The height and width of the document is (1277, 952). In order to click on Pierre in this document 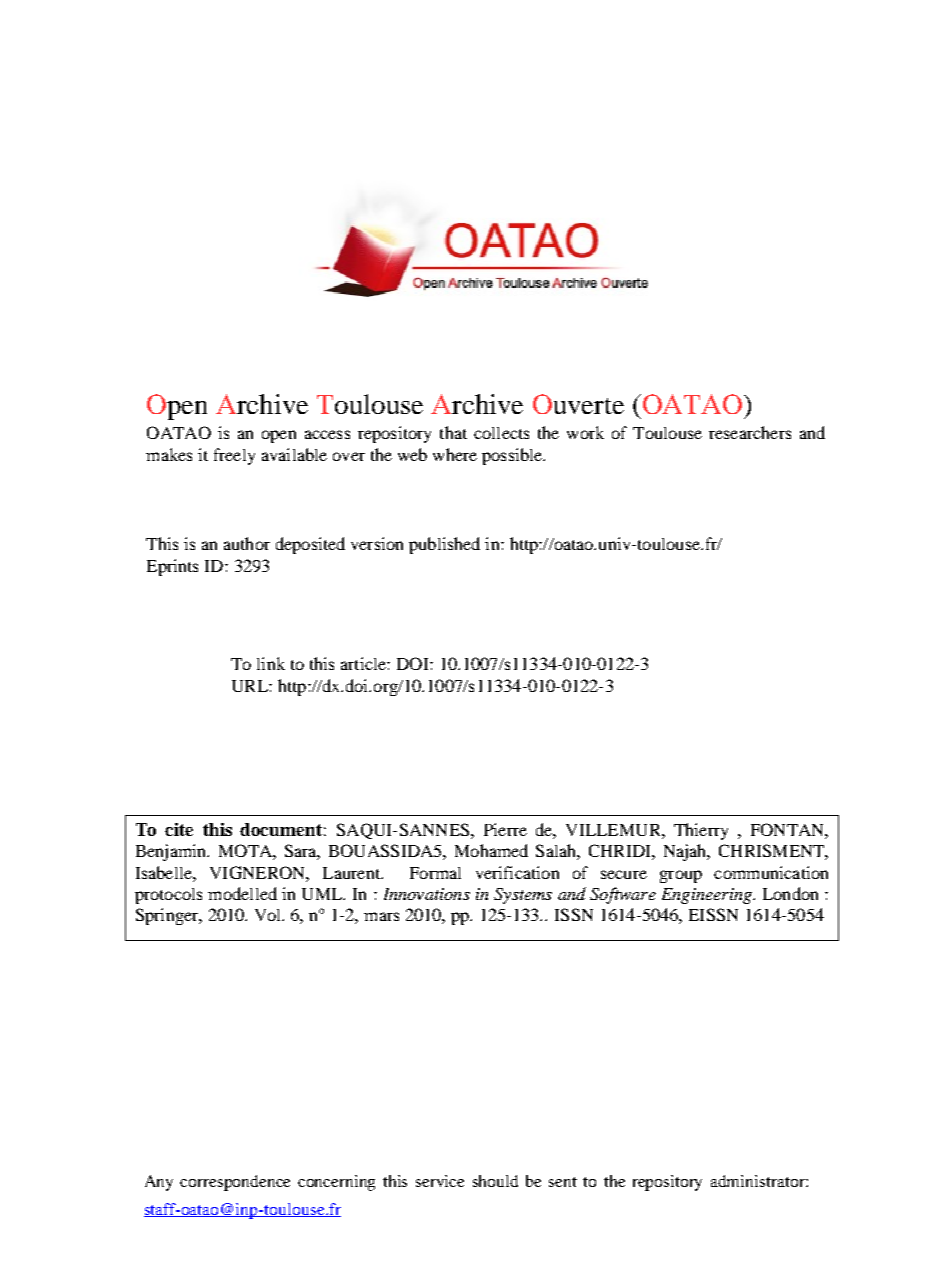, I will do `click(505, 829)`.
